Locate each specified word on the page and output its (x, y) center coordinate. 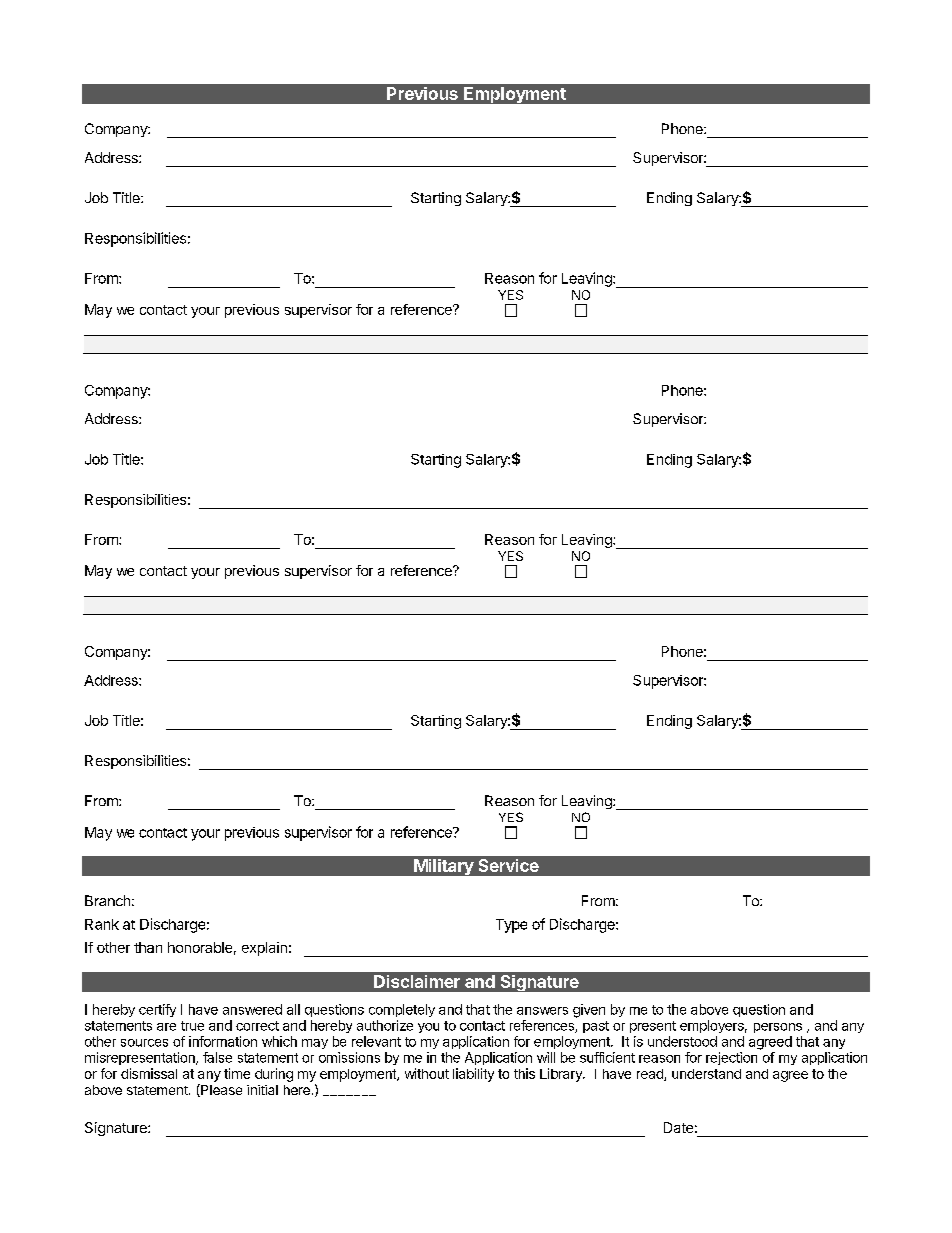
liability (473, 1075)
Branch (107, 900)
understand (706, 1074)
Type (511, 926)
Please (220, 1090)
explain (264, 949)
